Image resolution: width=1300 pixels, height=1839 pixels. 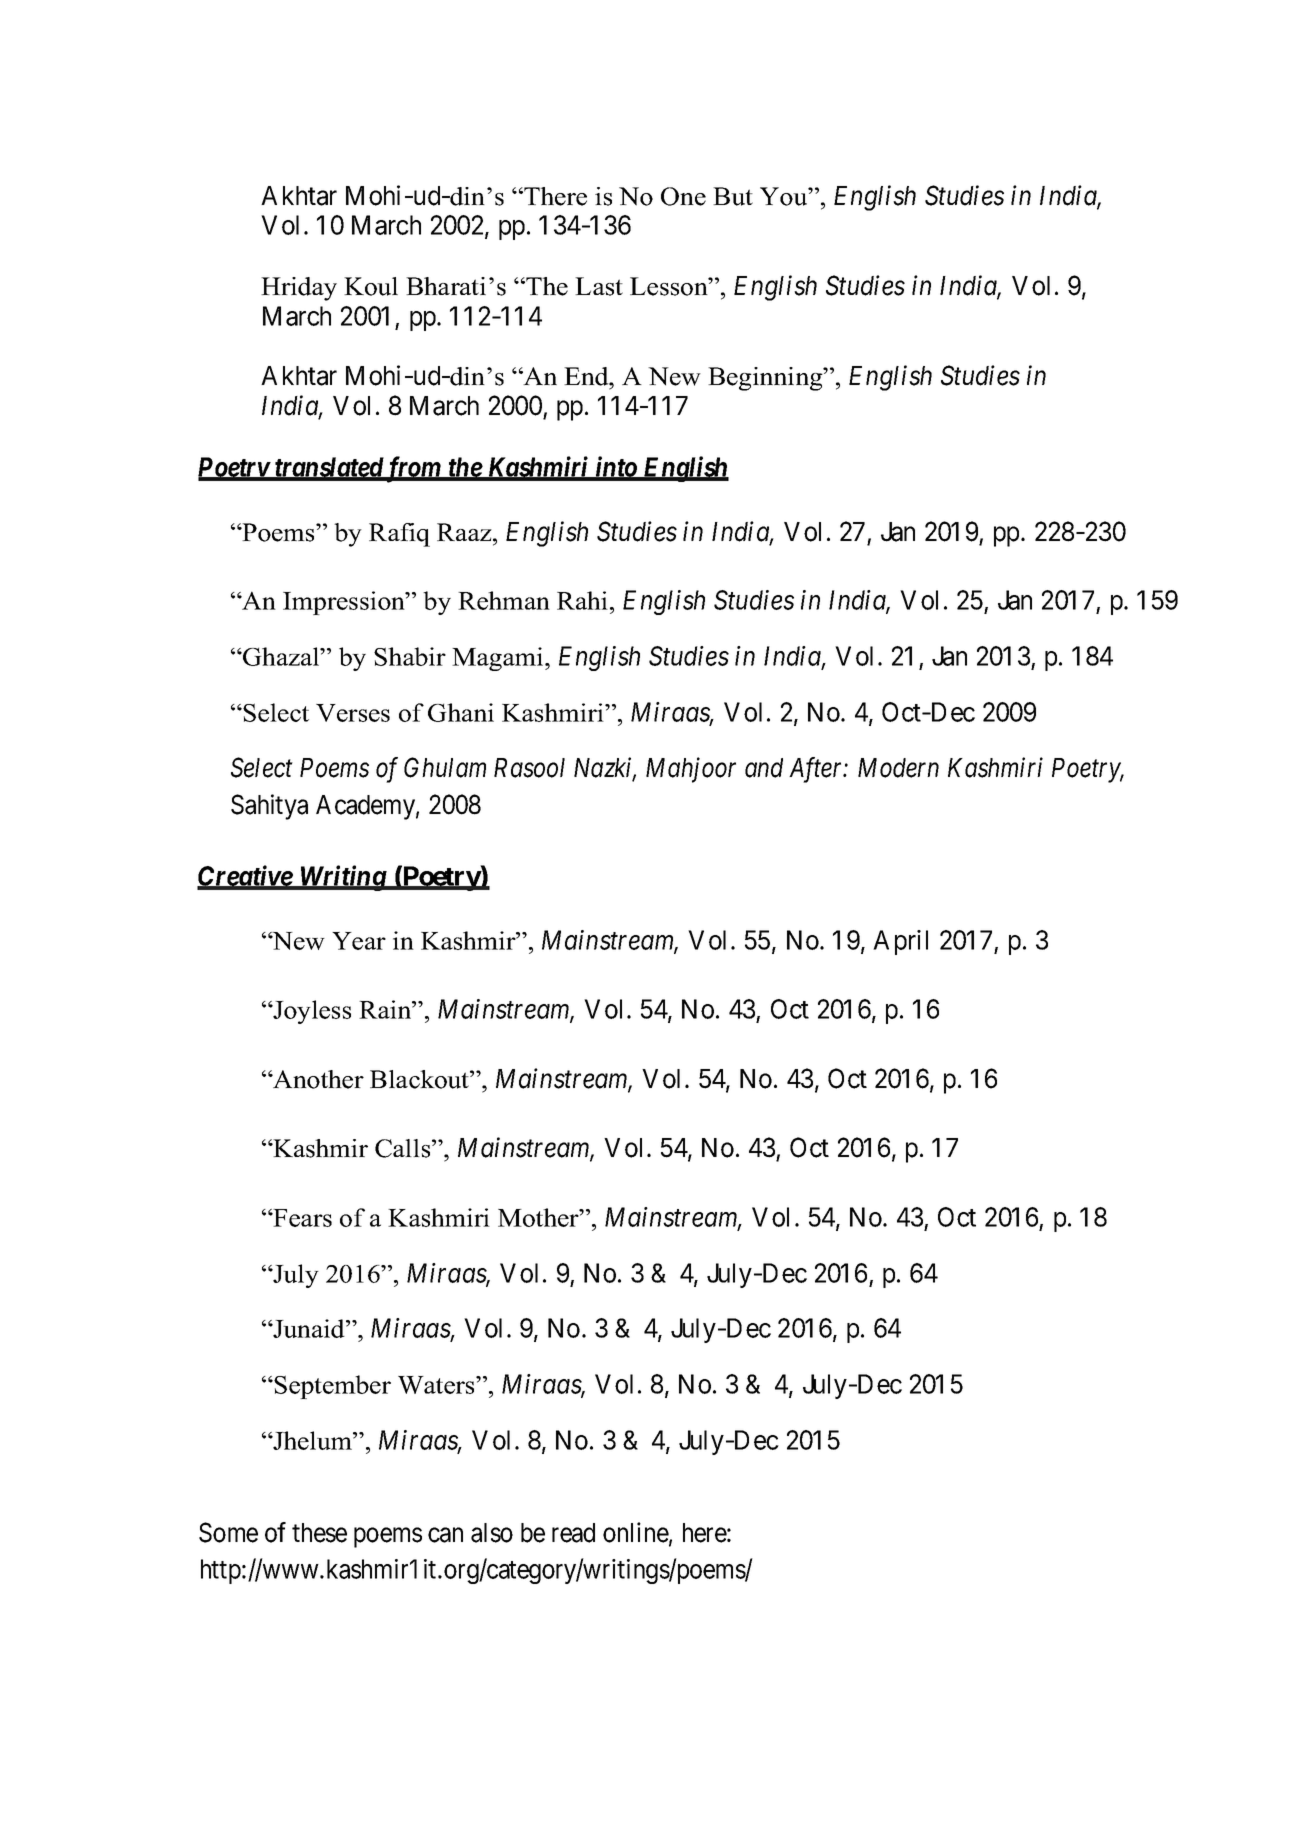 What do you see at coordinates (599, 286) in the image?
I see `Last` at bounding box center [599, 286].
